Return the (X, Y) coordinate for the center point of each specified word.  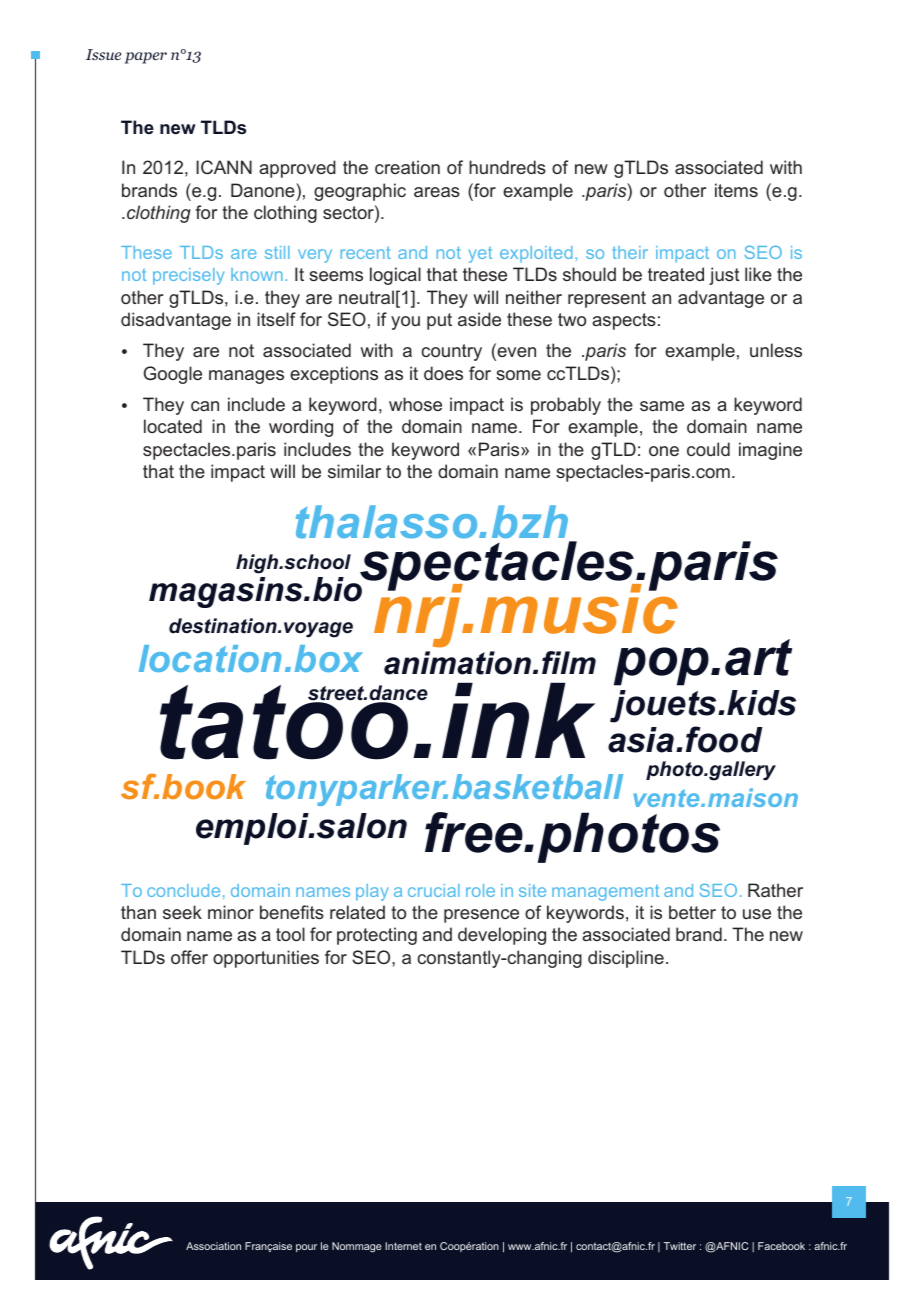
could (708, 449)
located (173, 426)
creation (407, 167)
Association (213, 1246)
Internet (403, 1246)
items (736, 190)
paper (145, 58)
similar (354, 471)
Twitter (680, 1246)
